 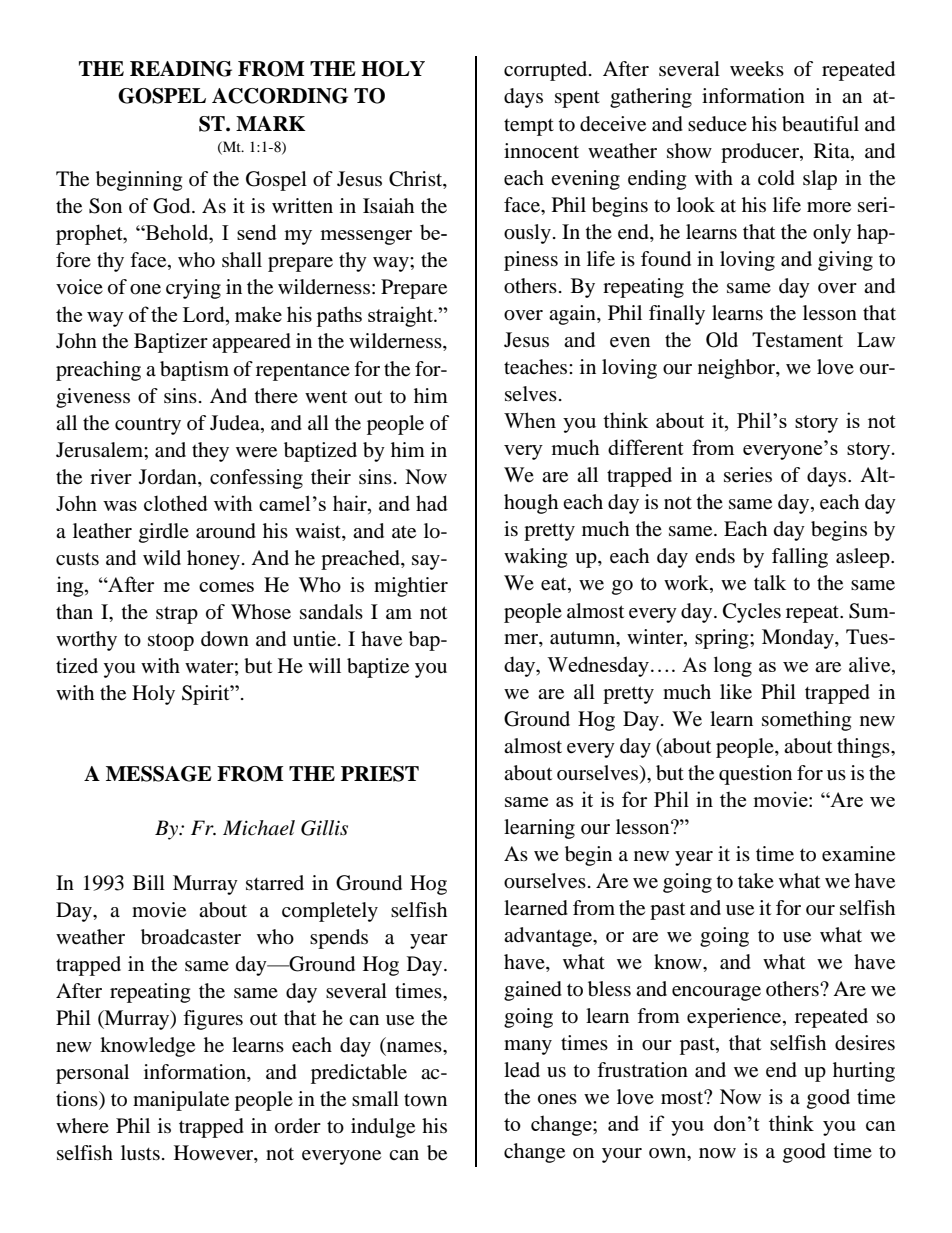 I want to click on corrupted, so click(x=547, y=71).
